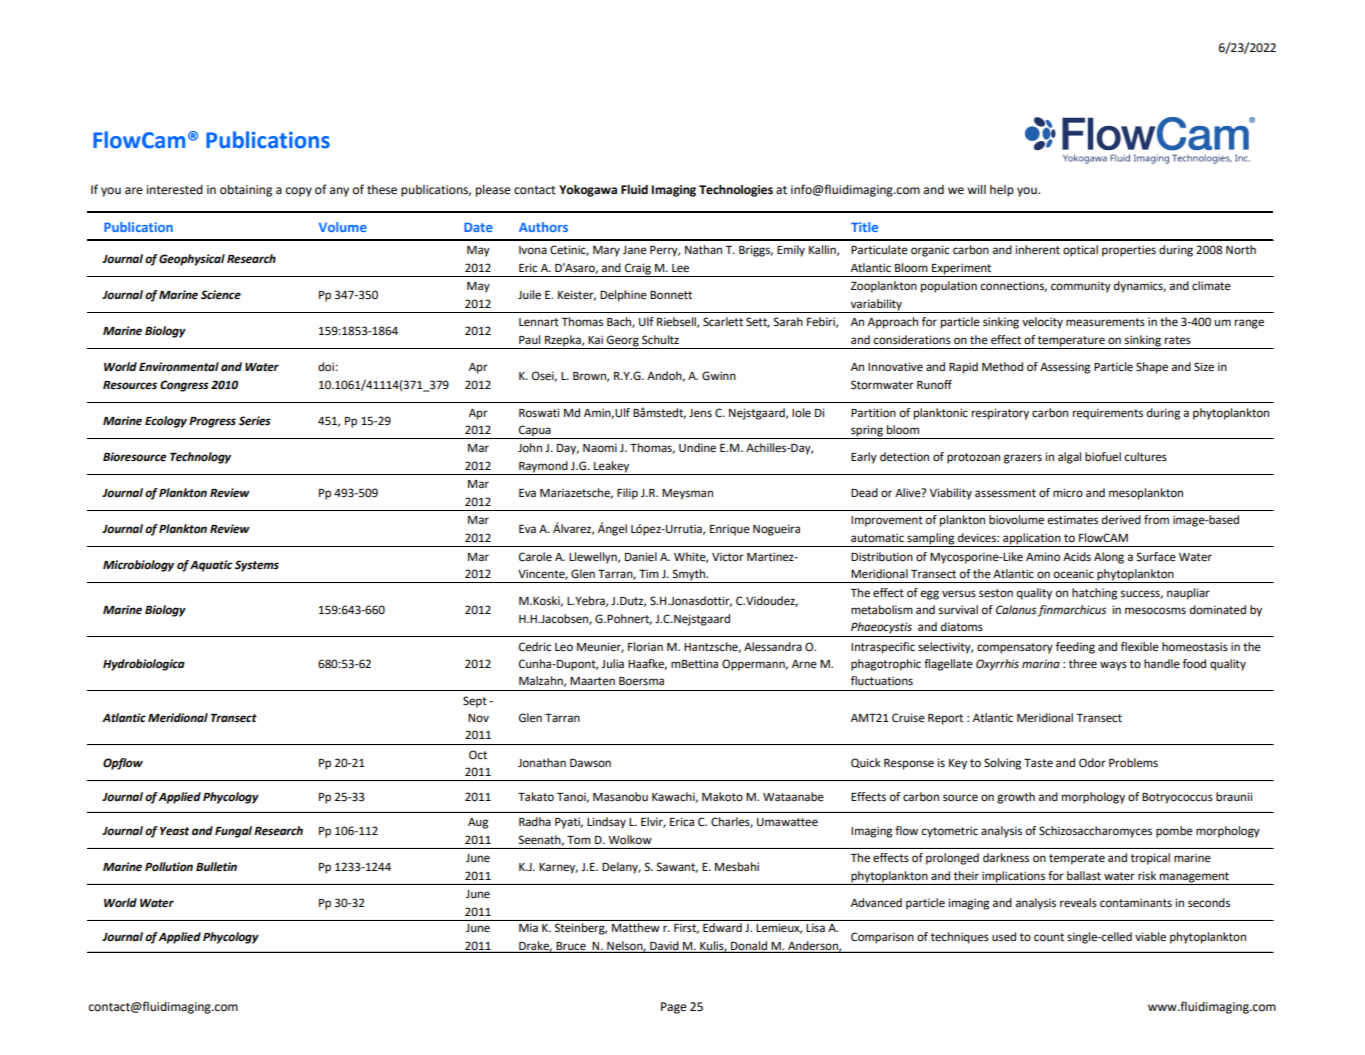  What do you see at coordinates (736, 191) in the image?
I see `Technologies` at bounding box center [736, 191].
